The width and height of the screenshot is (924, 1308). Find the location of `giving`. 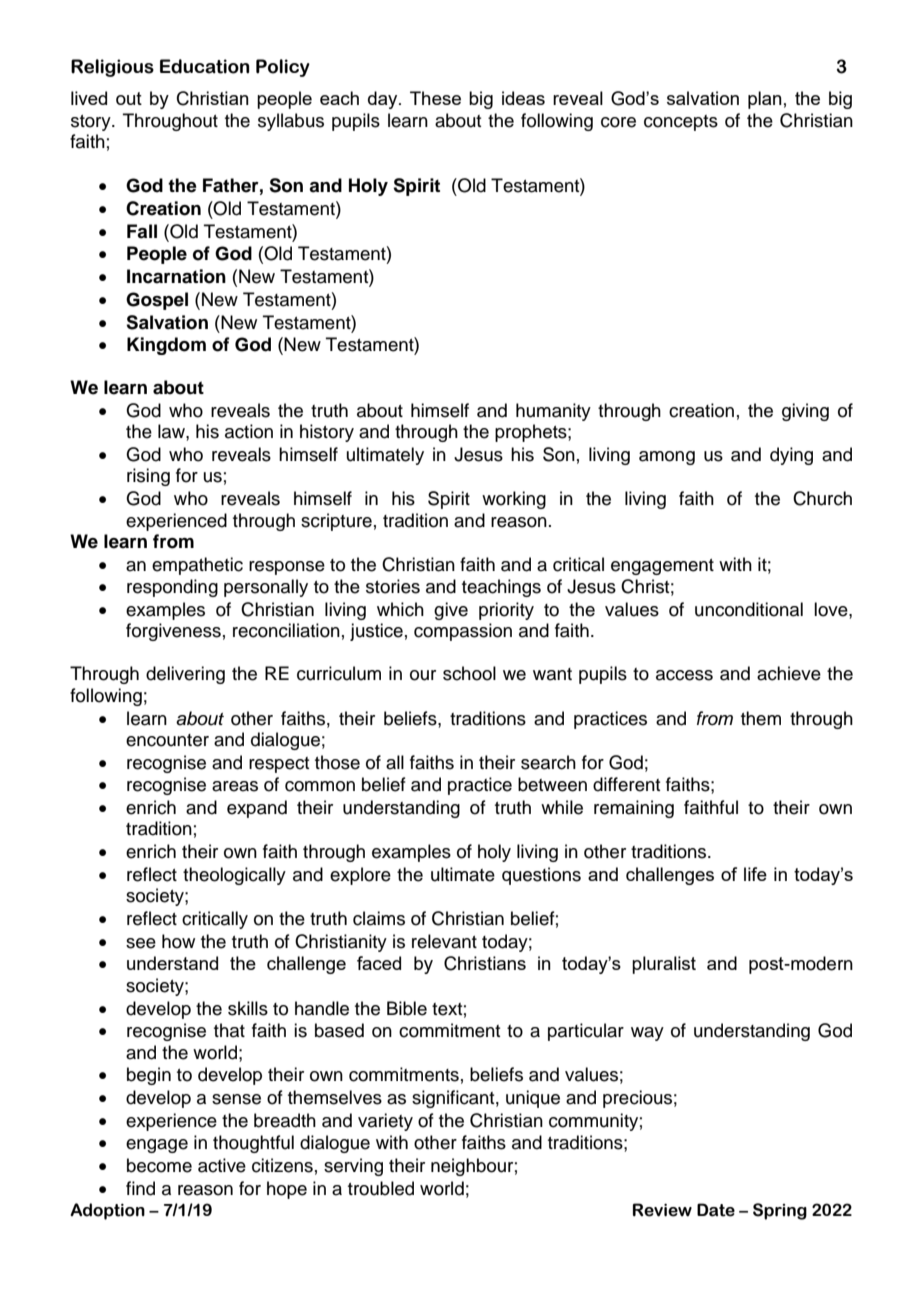

giving is located at coordinates (805, 412).
